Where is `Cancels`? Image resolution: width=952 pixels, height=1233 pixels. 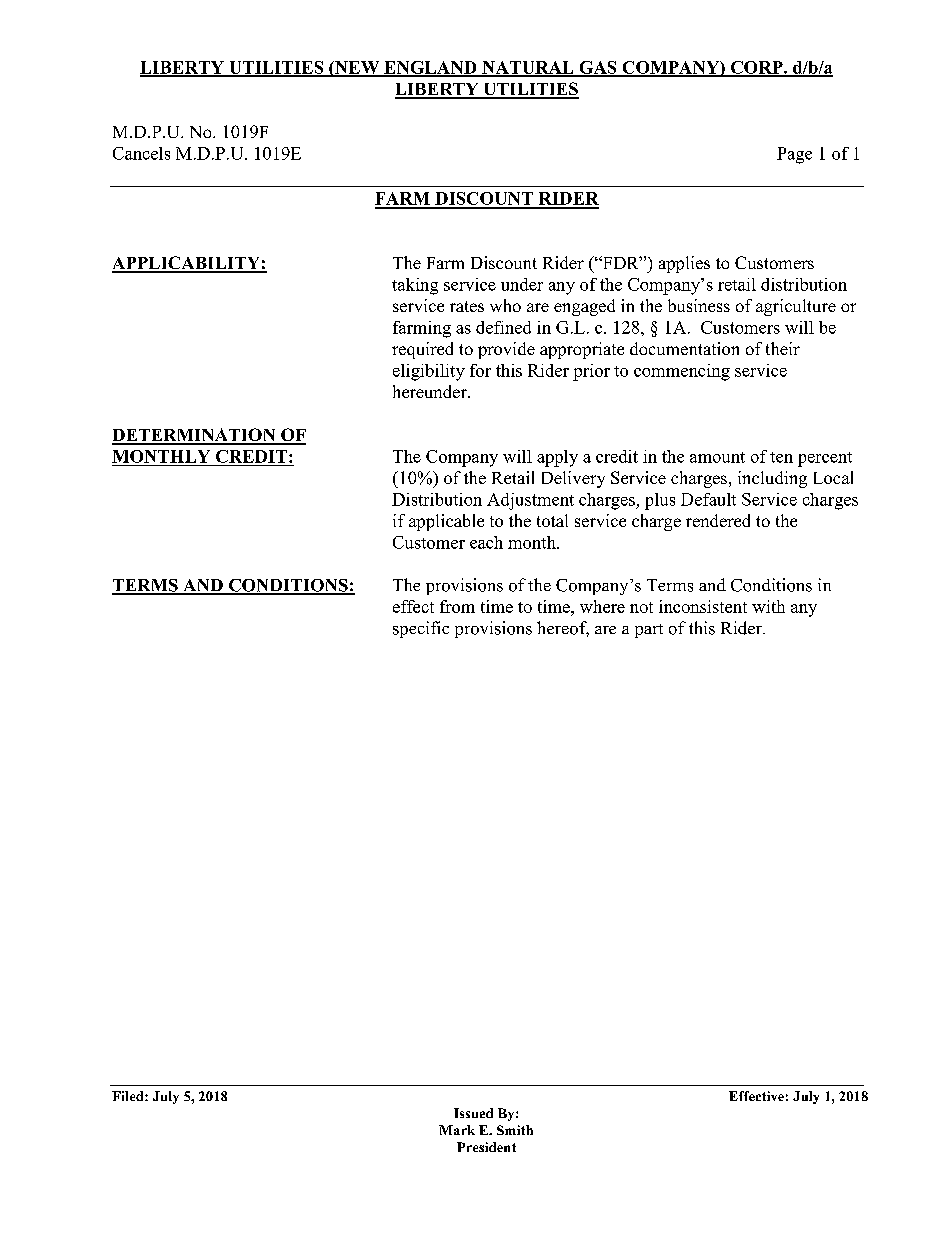 Cancels is located at coordinates (141, 153).
